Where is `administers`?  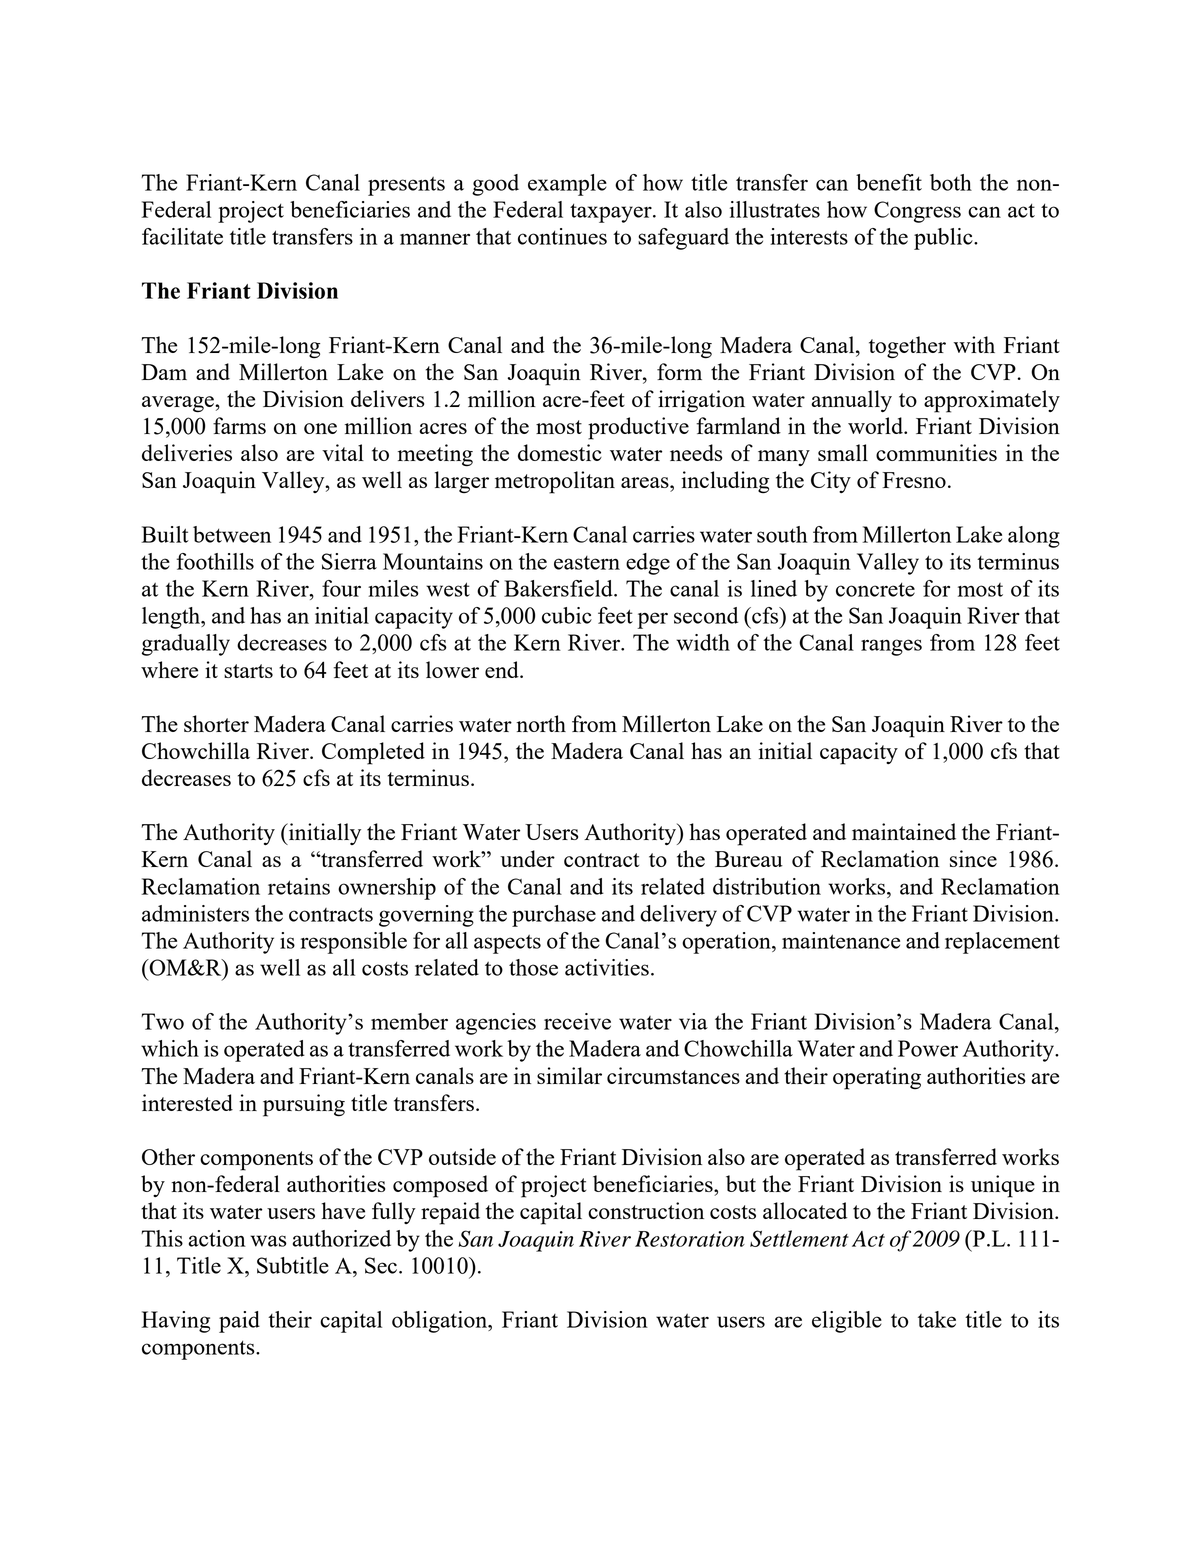
administers is located at coordinates (195, 913).
